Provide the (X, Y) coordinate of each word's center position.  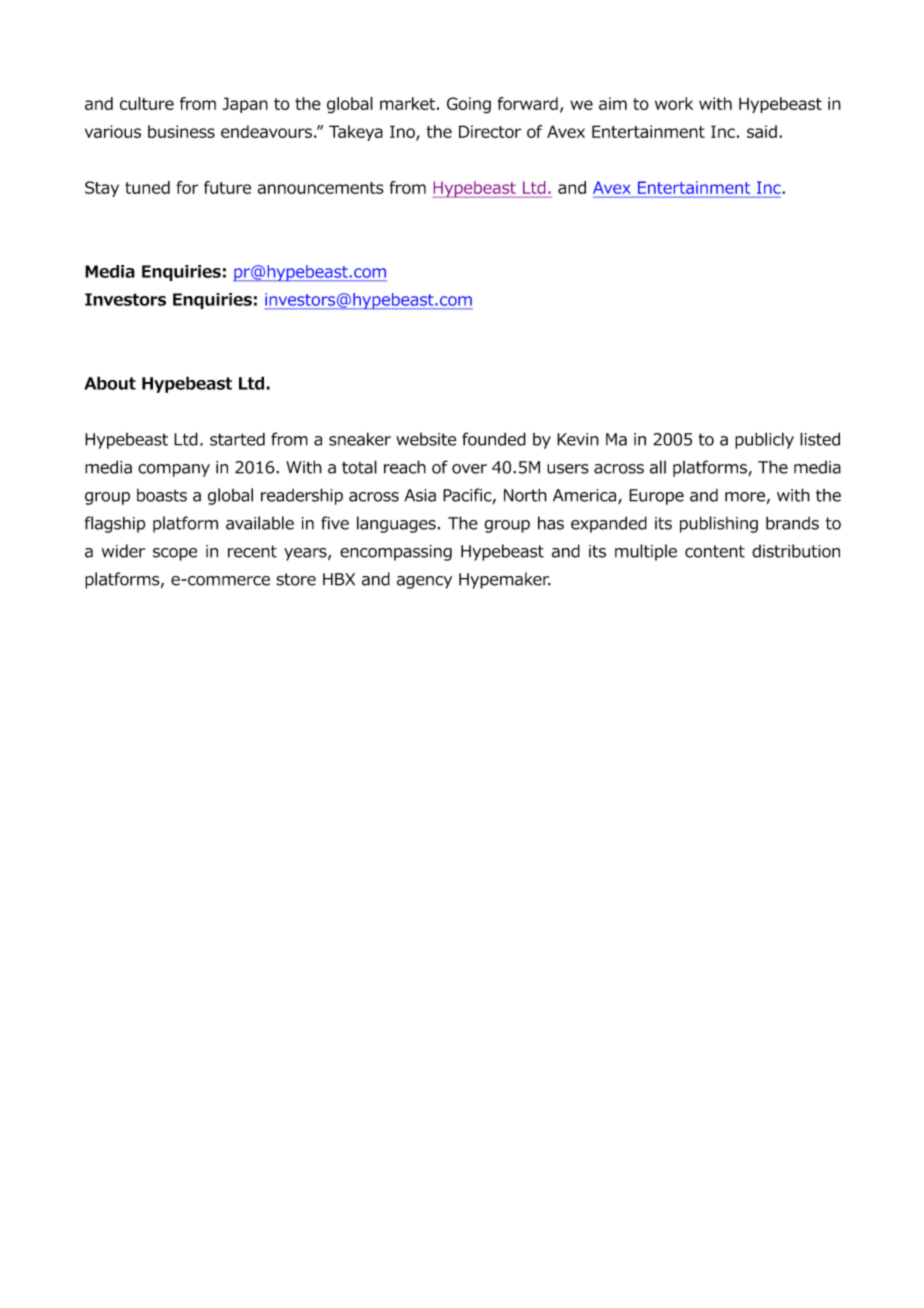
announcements (321, 188)
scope (175, 554)
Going (469, 105)
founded (494, 439)
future (227, 187)
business (181, 131)
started (237, 439)
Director (490, 131)
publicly (764, 440)
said (762, 131)
